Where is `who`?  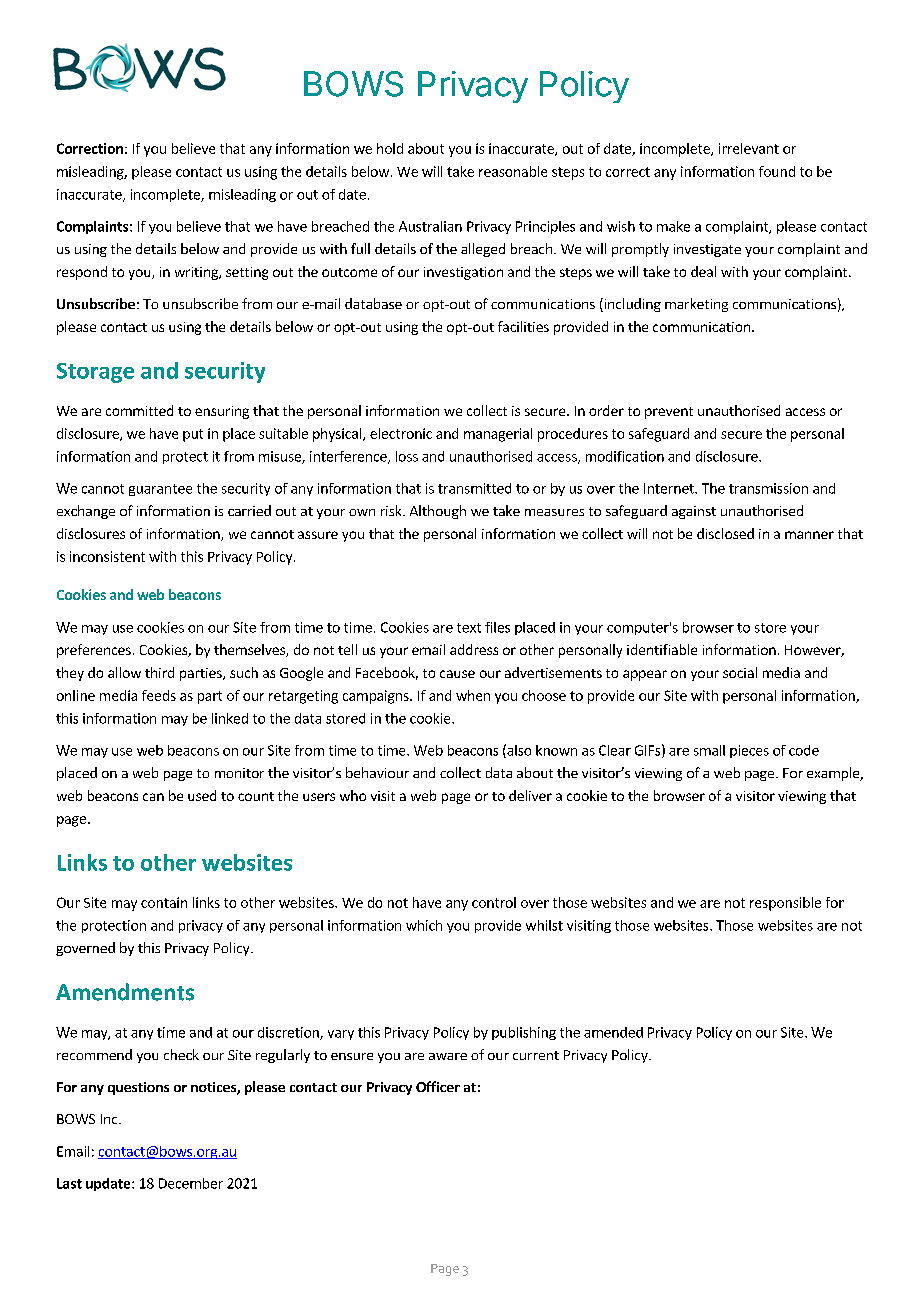
who is located at coordinates (353, 795).
